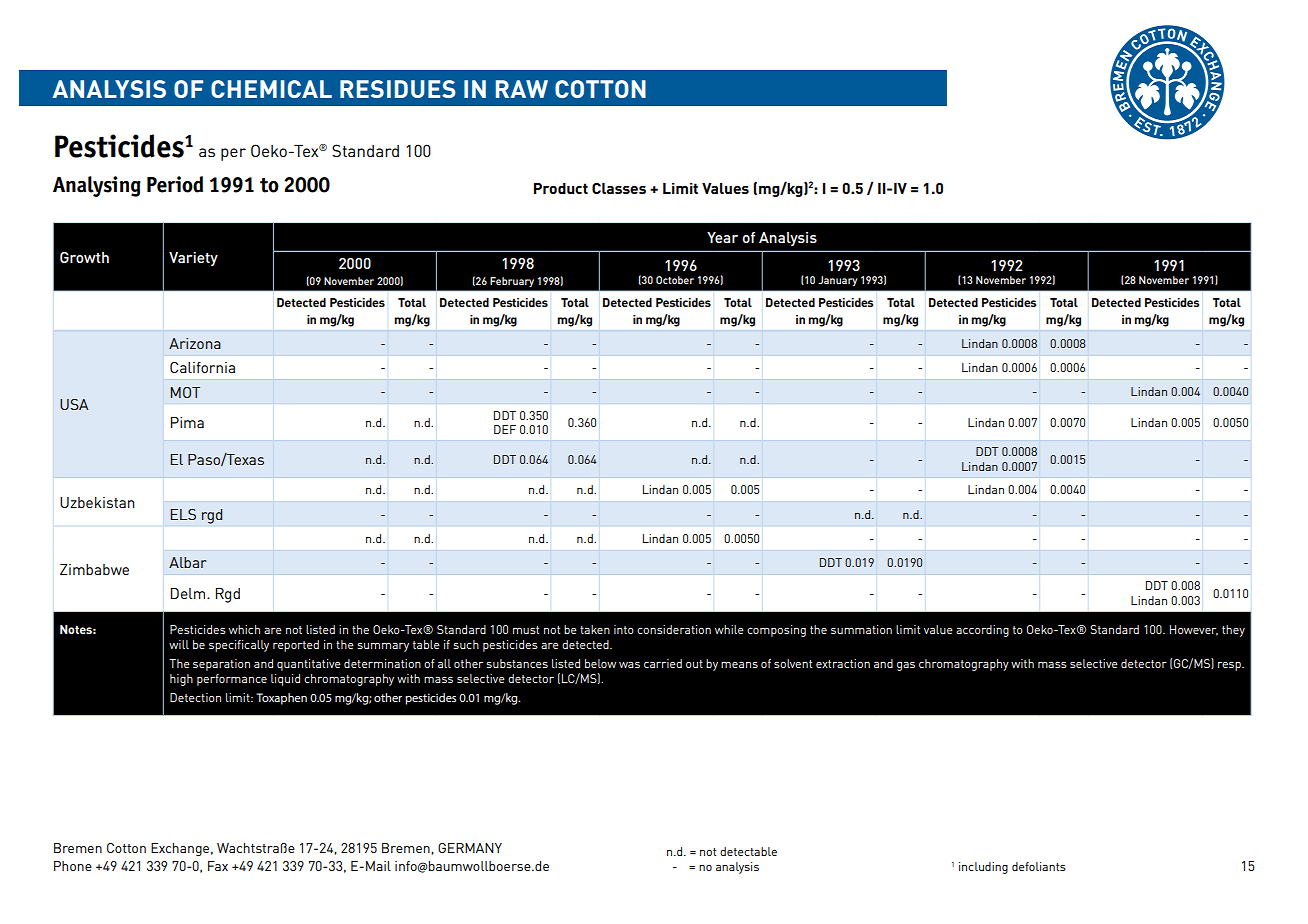 The height and width of the document is (924, 1308). I want to click on CHEMICAL, so click(271, 89).
